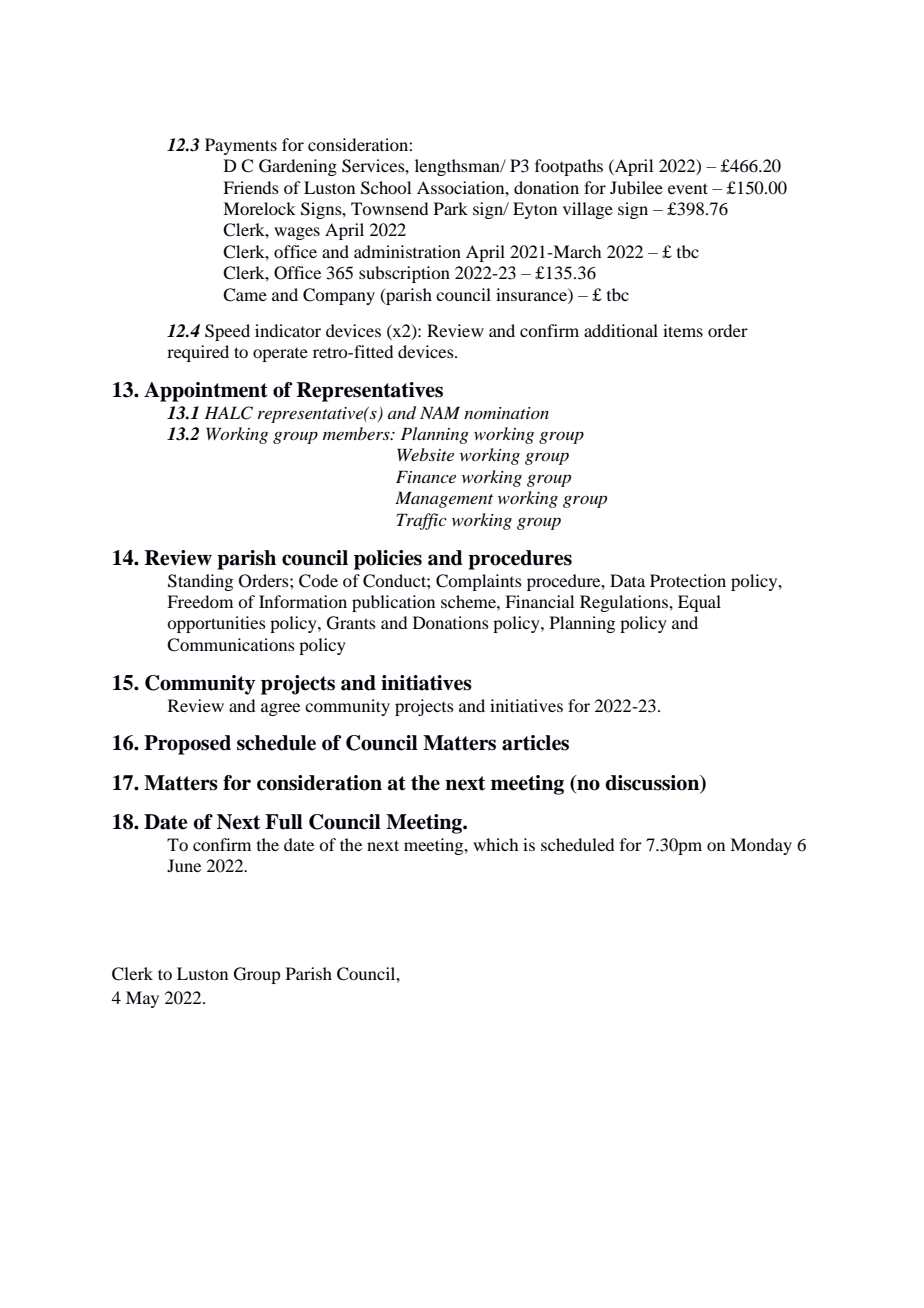 Image resolution: width=924 pixels, height=1308 pixels. What do you see at coordinates (688, 188) in the document?
I see `event` at bounding box center [688, 188].
